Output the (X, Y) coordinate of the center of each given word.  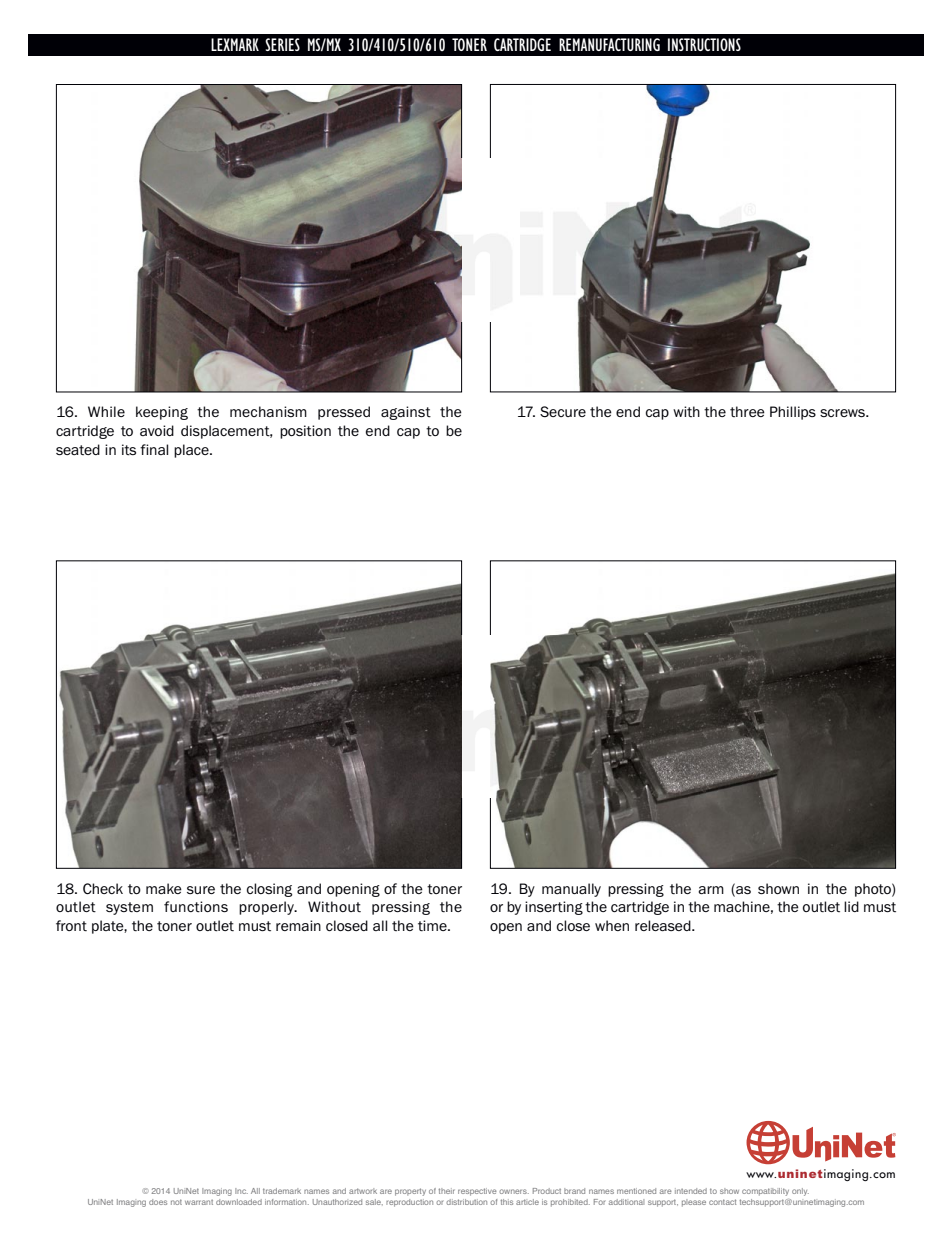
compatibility (765, 1192)
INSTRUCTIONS (704, 44)
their (447, 1191)
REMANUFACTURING (609, 44)
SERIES (282, 44)
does (158, 1202)
